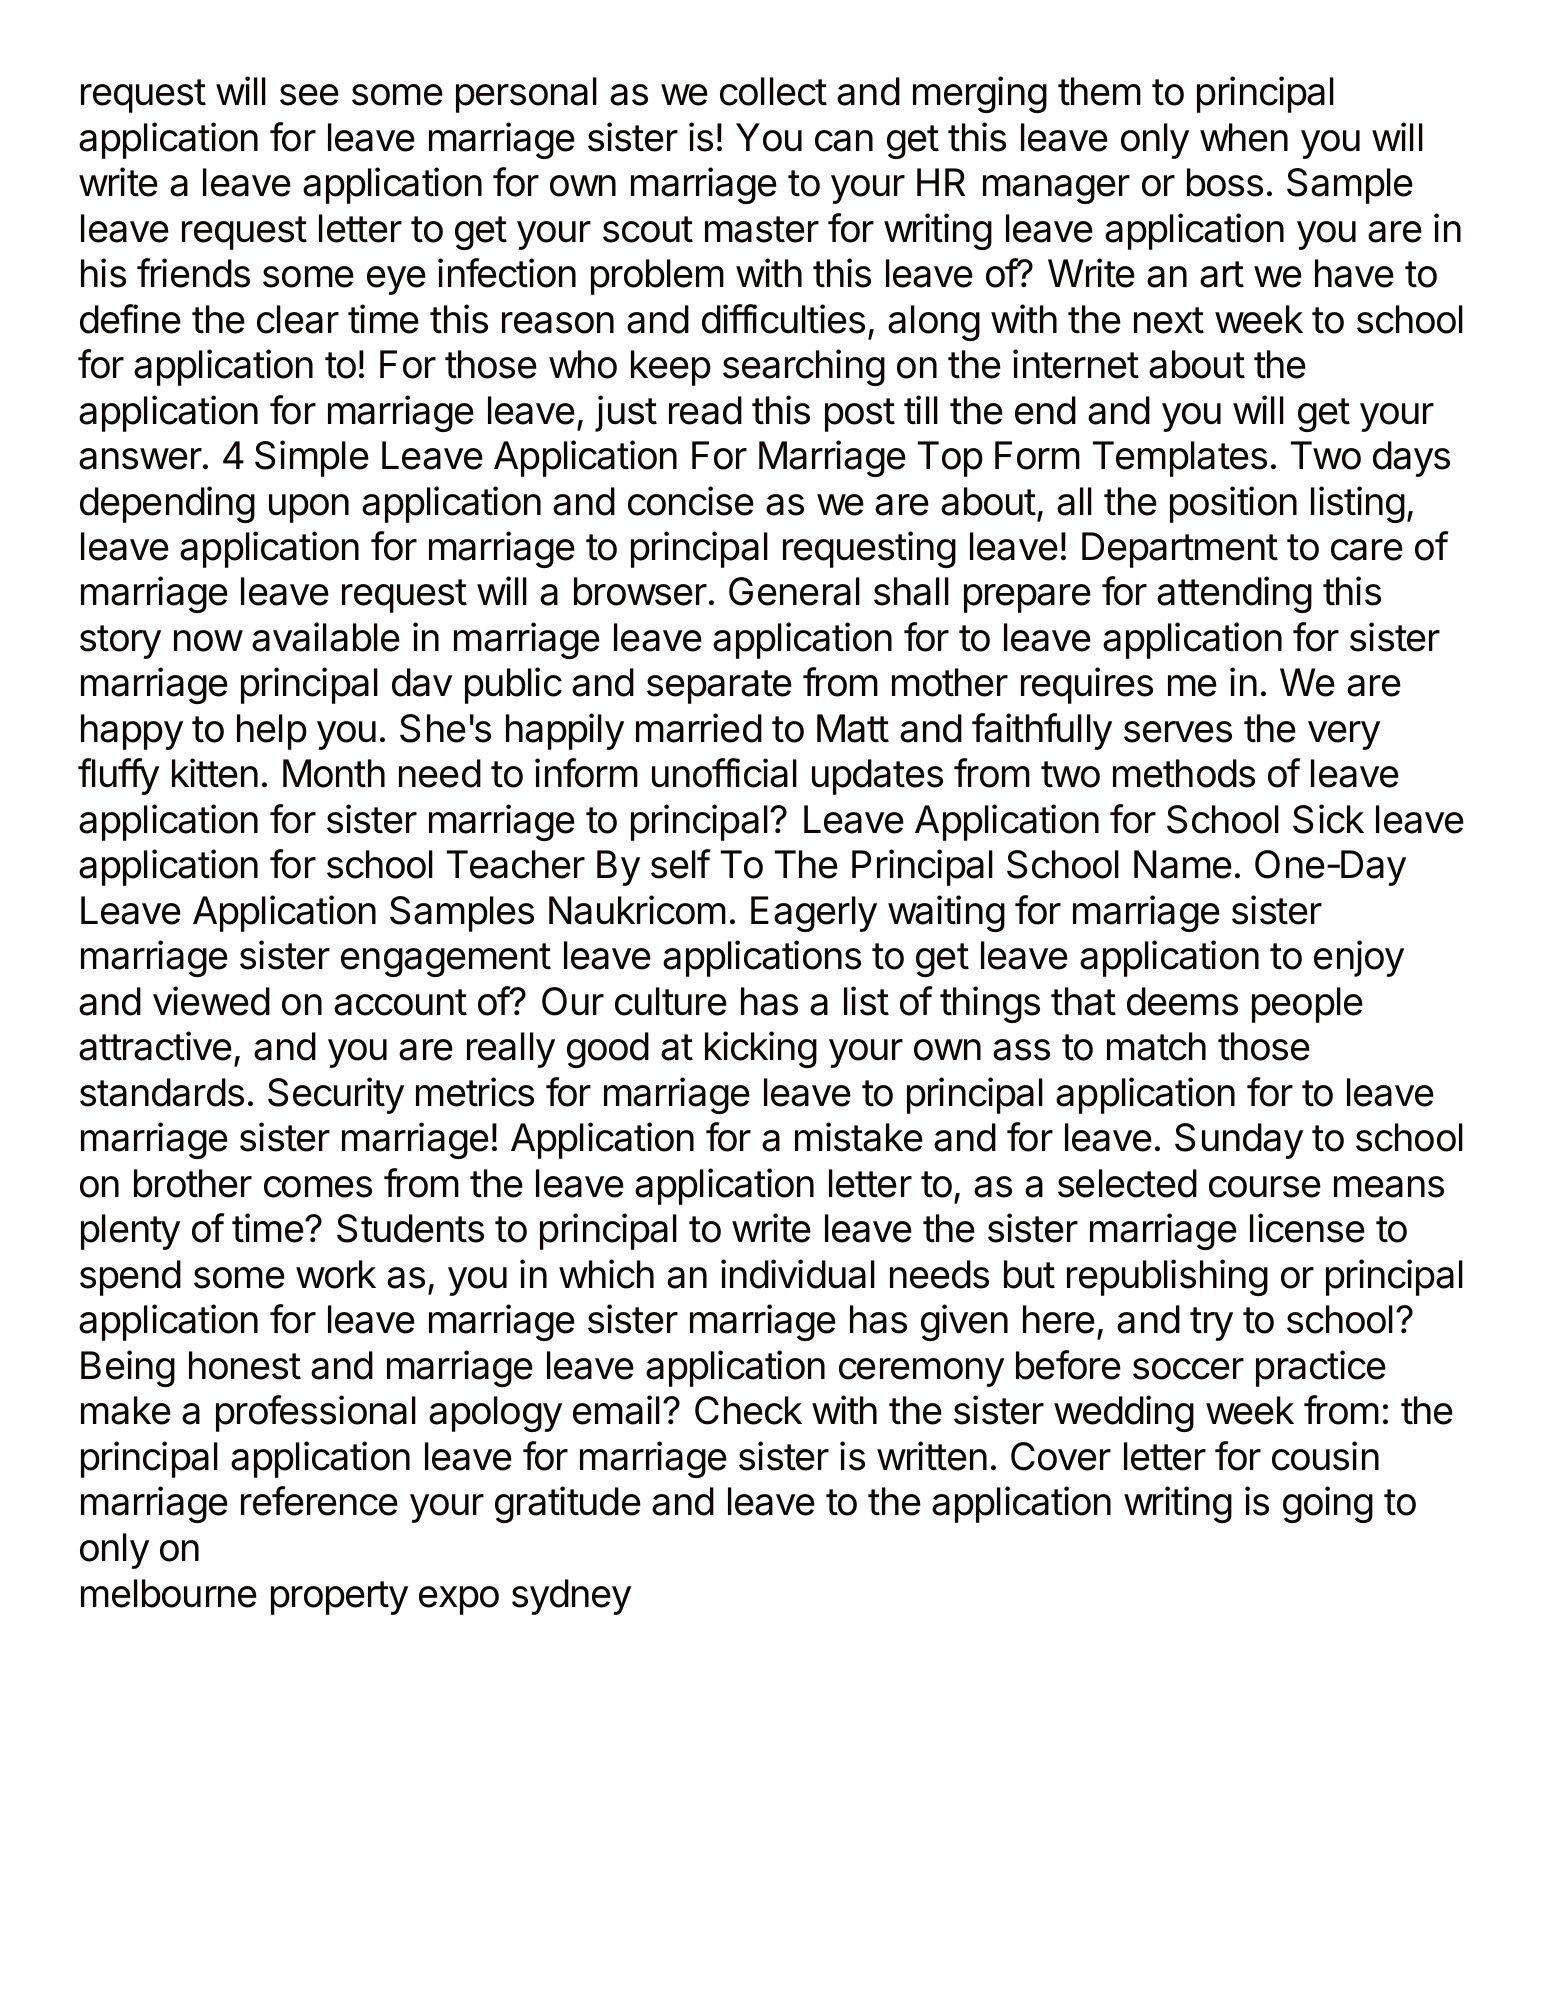 The image size is (1546, 2001). I want to click on upon, so click(309, 508).
